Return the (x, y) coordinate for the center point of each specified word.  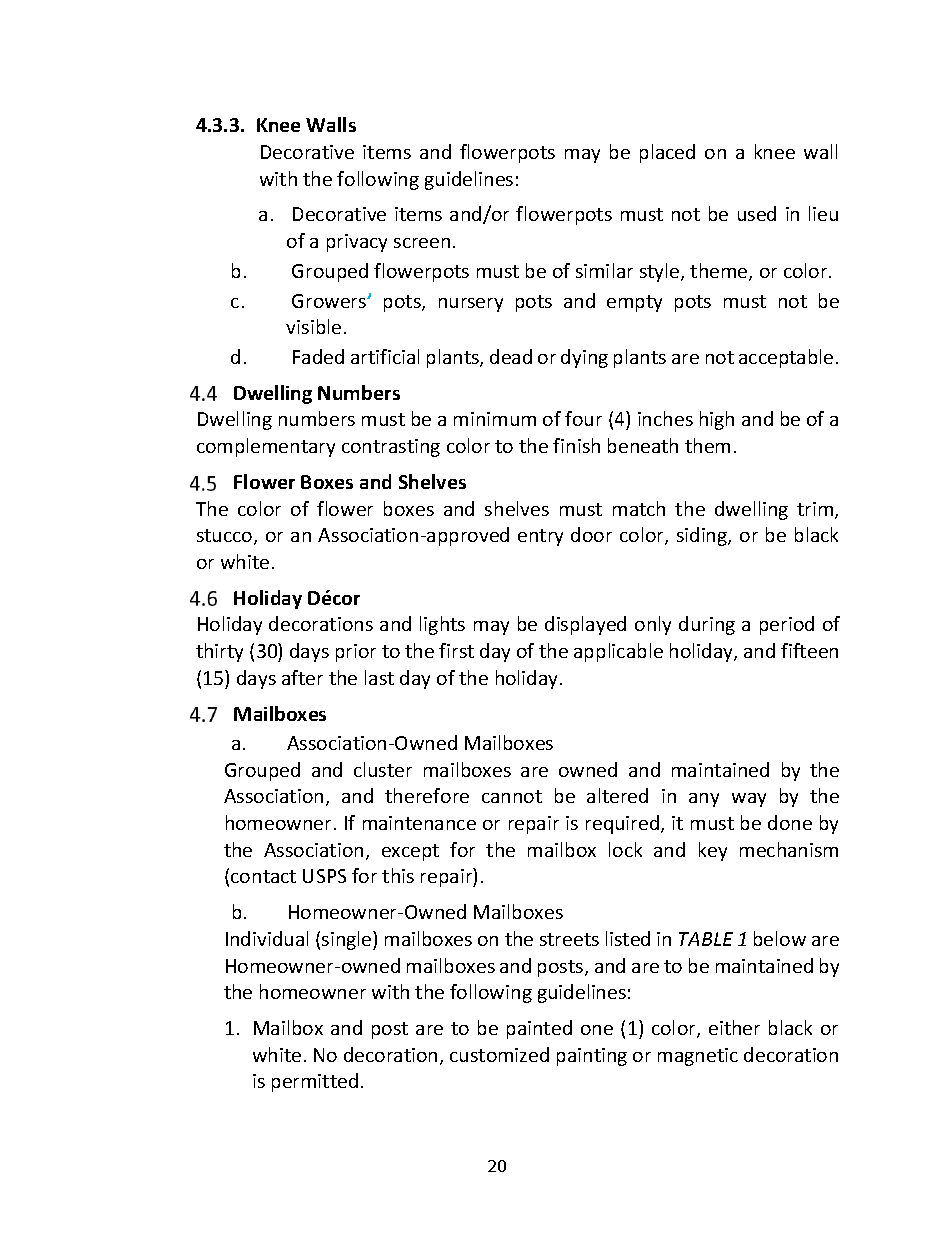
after (302, 677)
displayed (585, 625)
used (757, 213)
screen (422, 243)
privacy (357, 243)
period (787, 625)
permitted (315, 1082)
